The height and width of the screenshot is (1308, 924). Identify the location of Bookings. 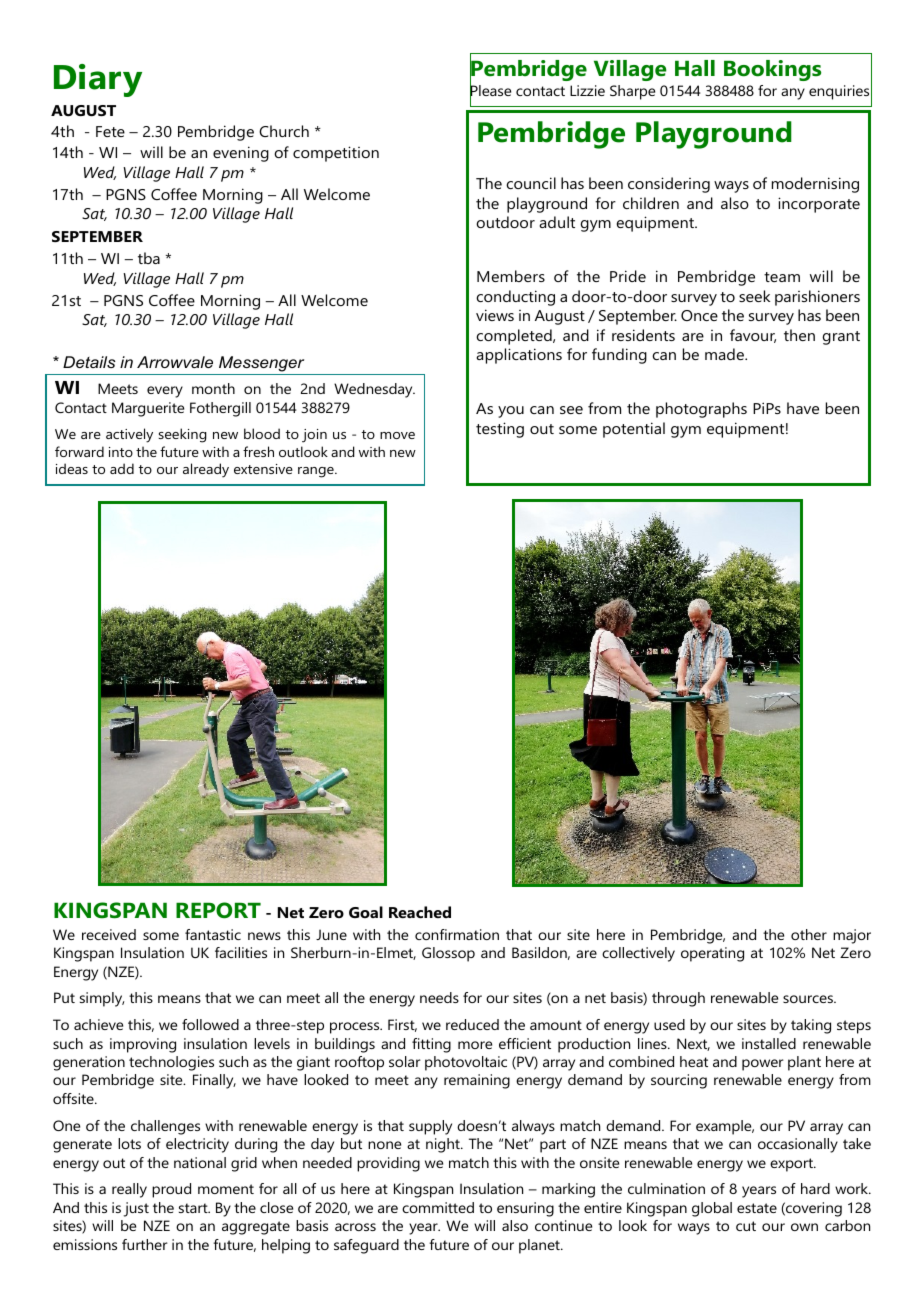
(772, 70).
